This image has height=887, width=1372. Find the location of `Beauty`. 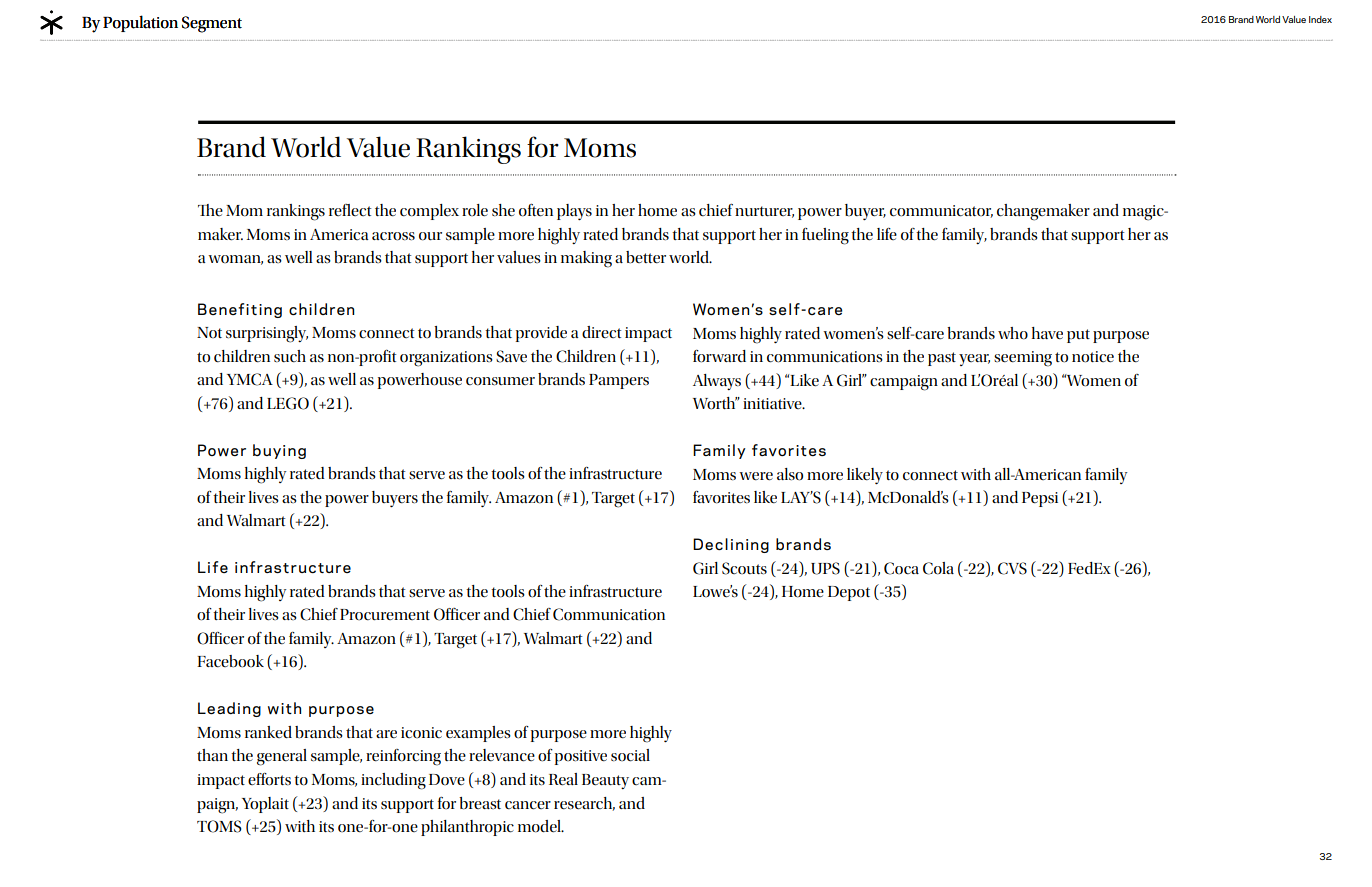

Beauty is located at coordinates (605, 781).
